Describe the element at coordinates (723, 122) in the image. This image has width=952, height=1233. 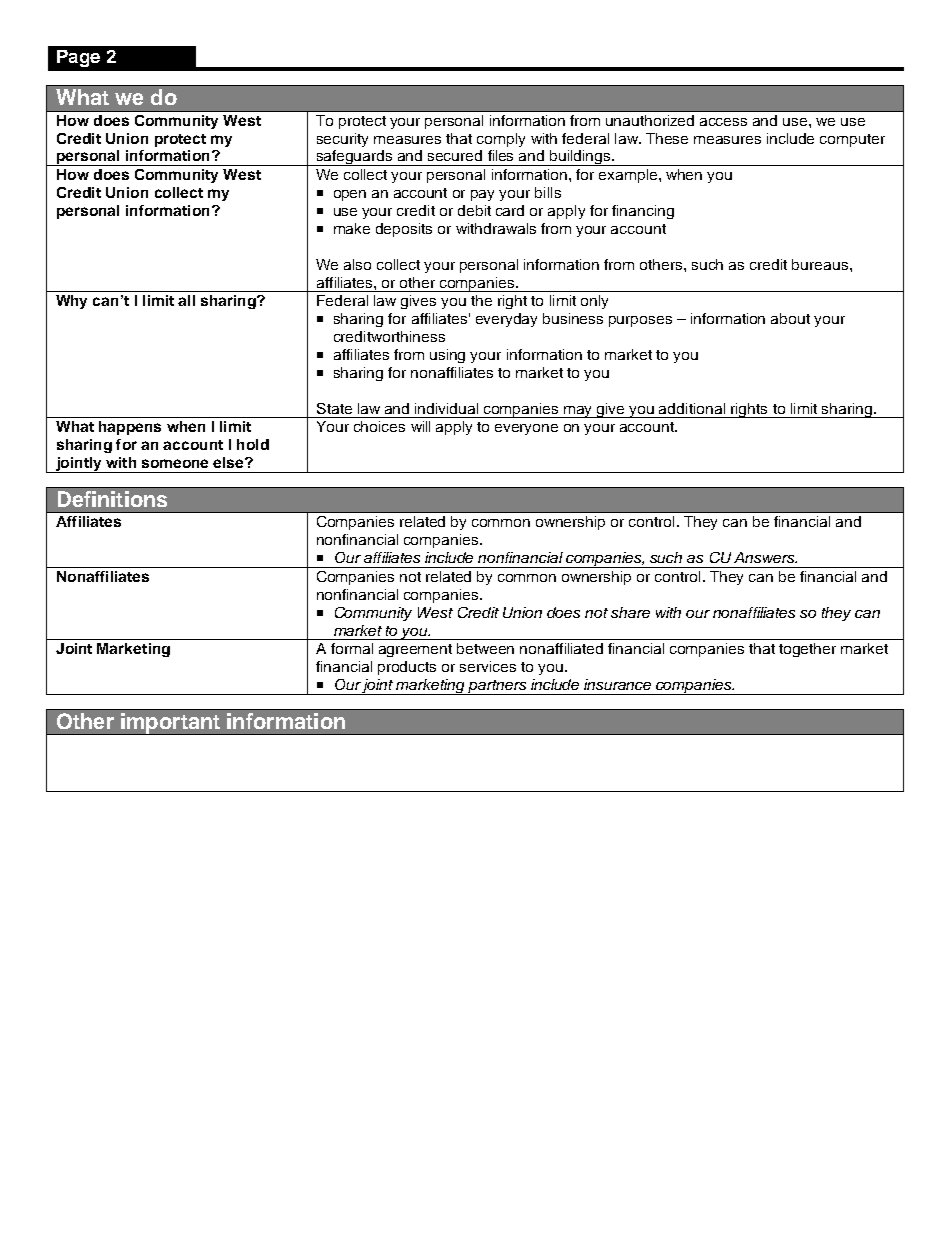
I see `access` at that location.
